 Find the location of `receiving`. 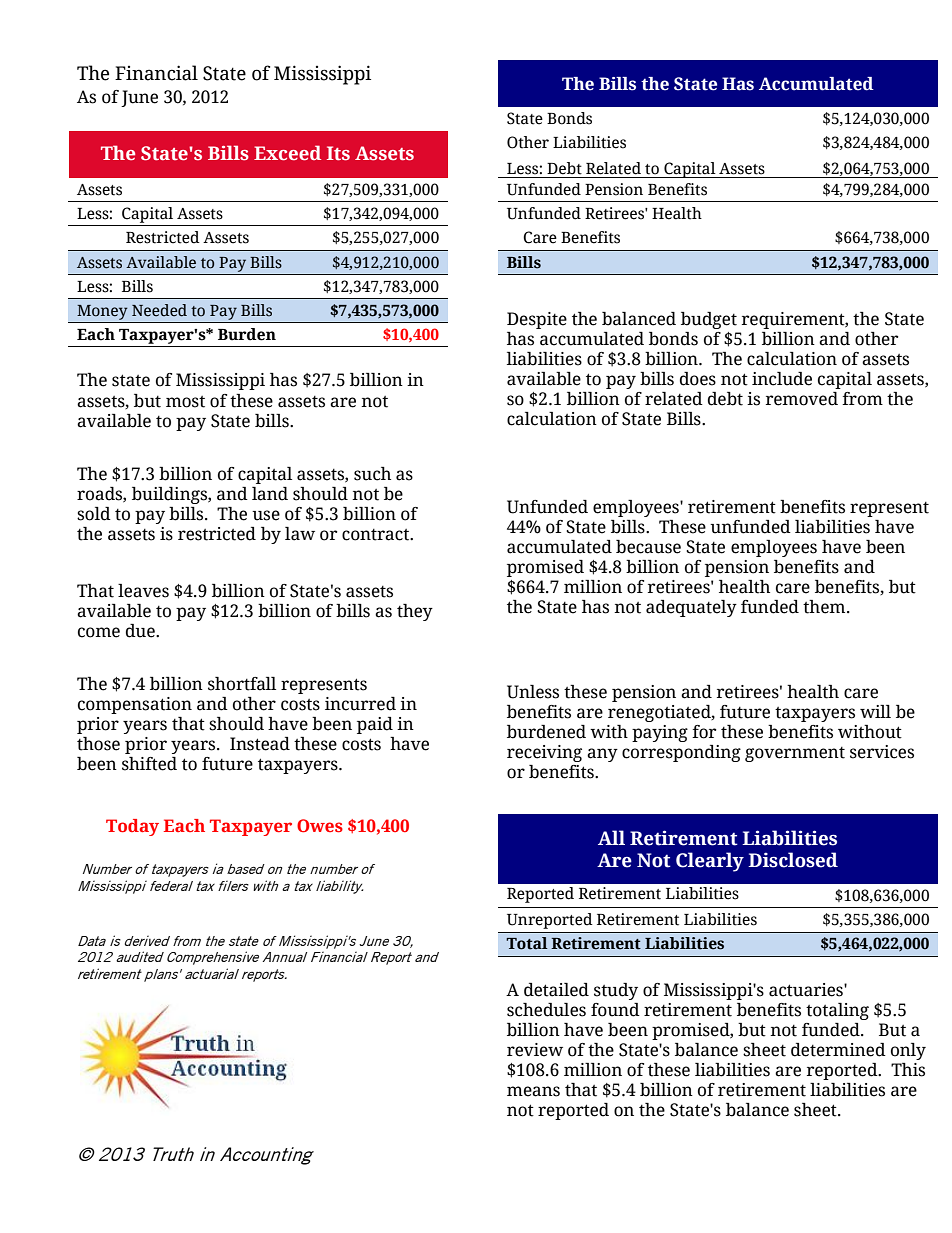

receiving is located at coordinates (544, 753).
